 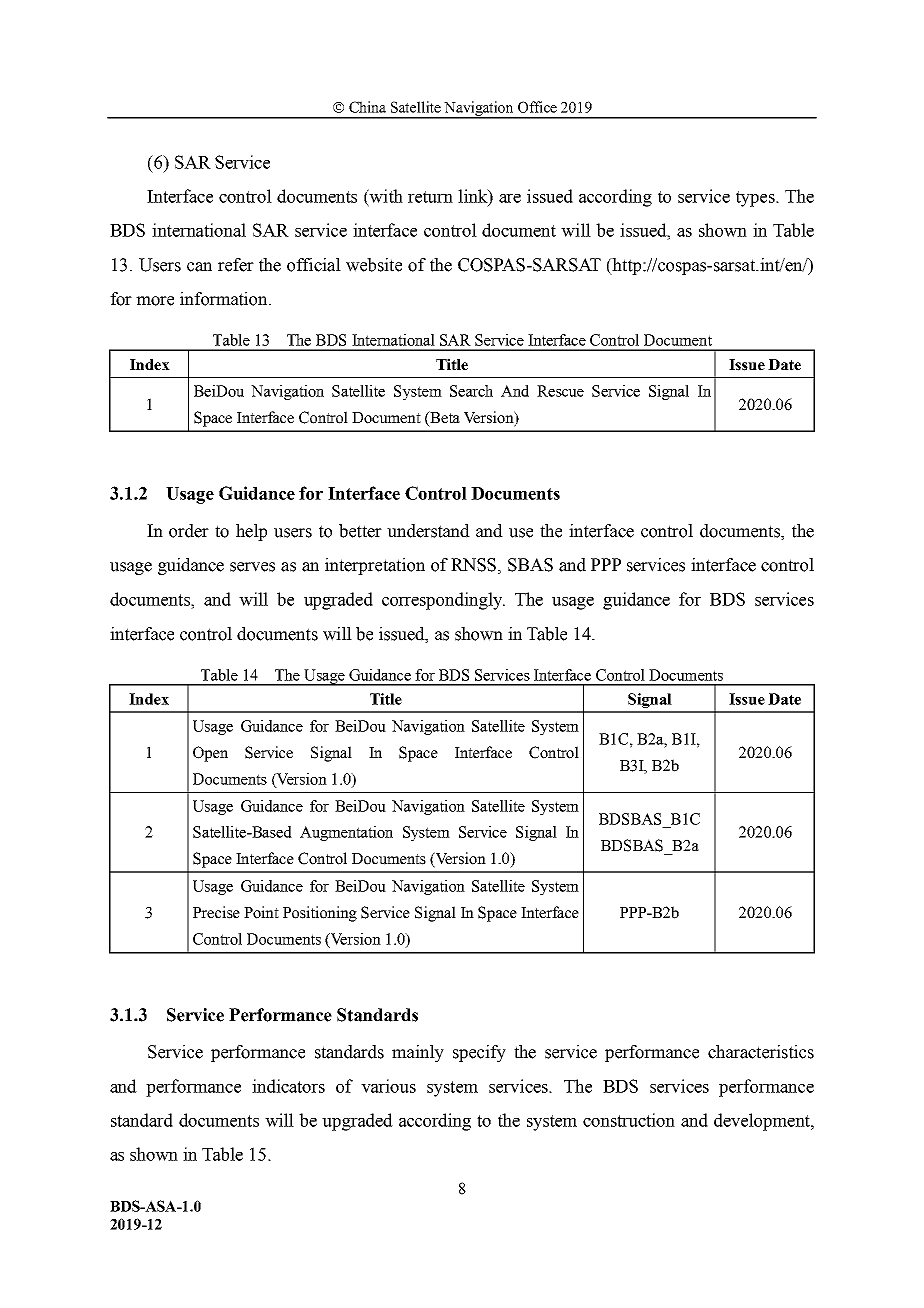 What do you see at coordinates (210, 754) in the screenshot?
I see `Open` at bounding box center [210, 754].
